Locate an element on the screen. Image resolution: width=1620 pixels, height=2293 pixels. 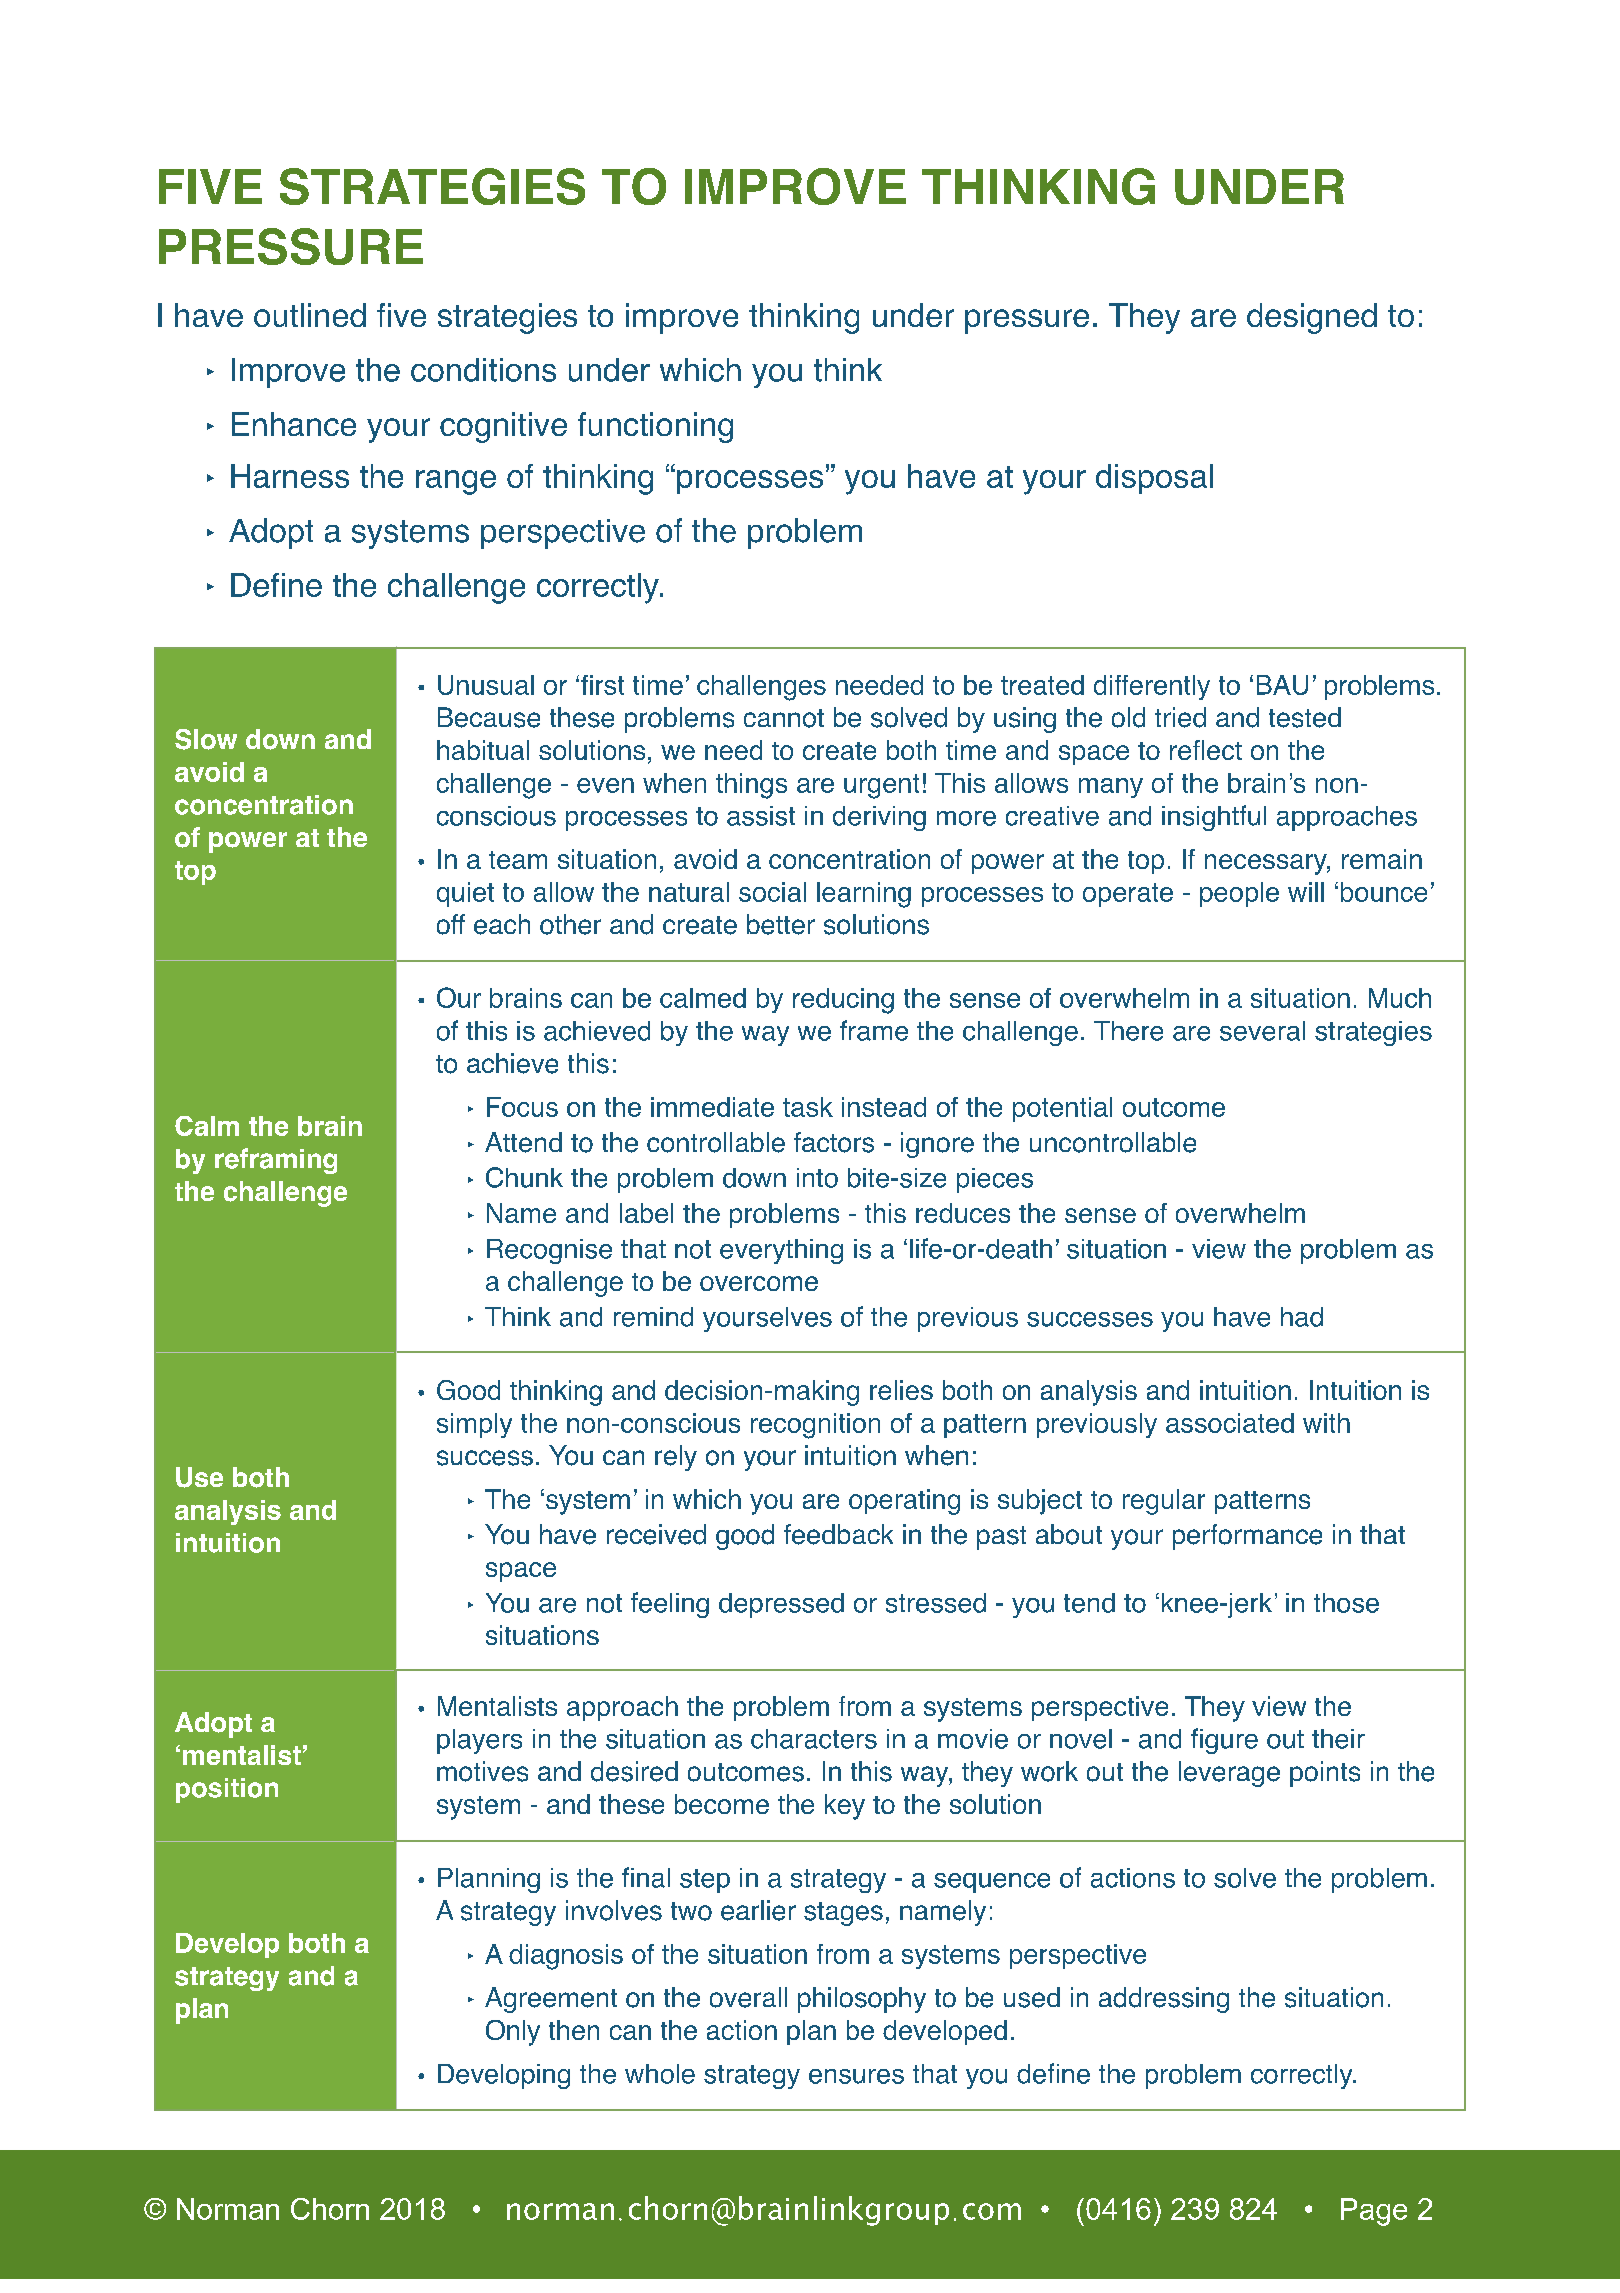
better is located at coordinates (781, 924).
